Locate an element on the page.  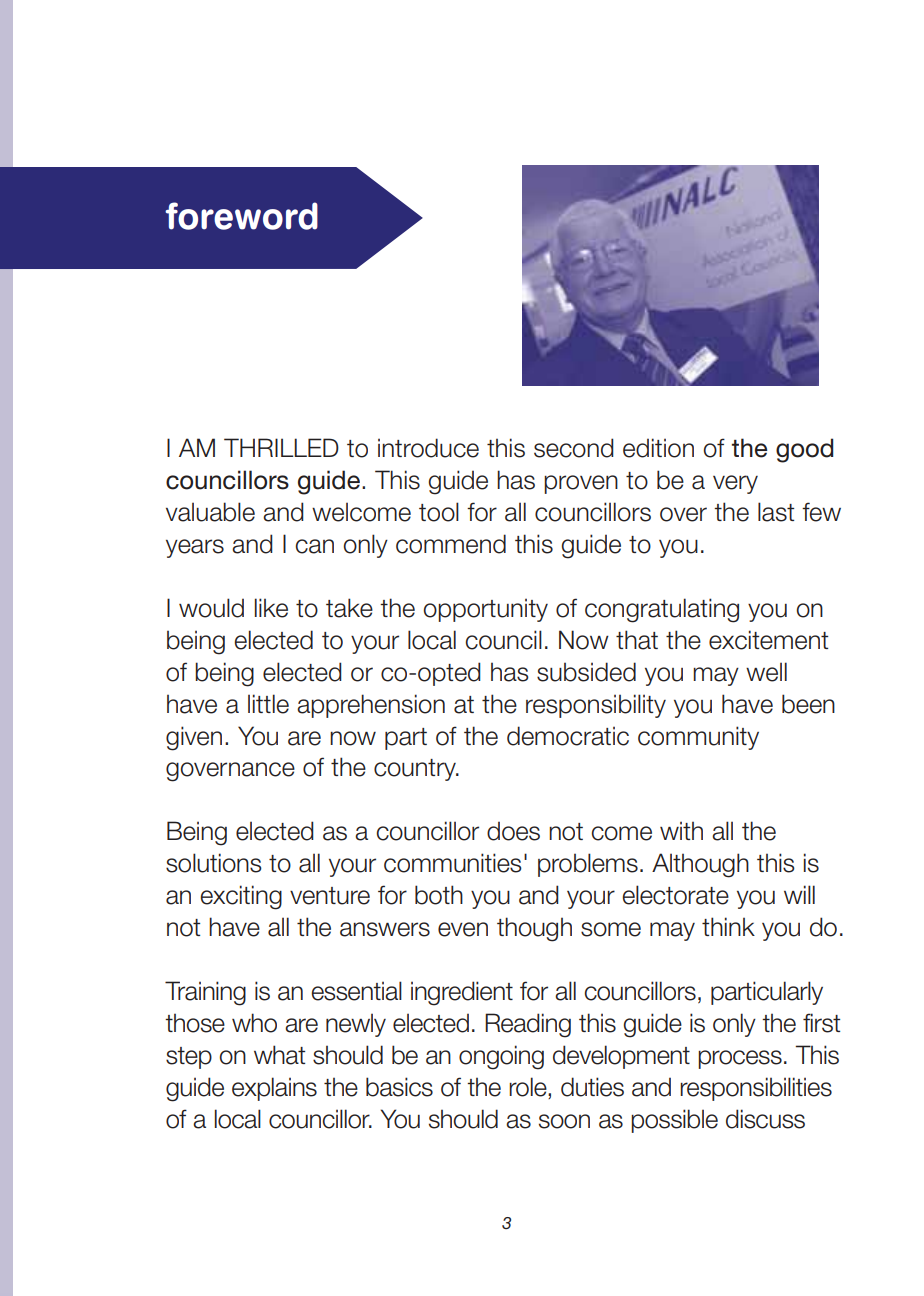
well is located at coordinates (766, 672).
